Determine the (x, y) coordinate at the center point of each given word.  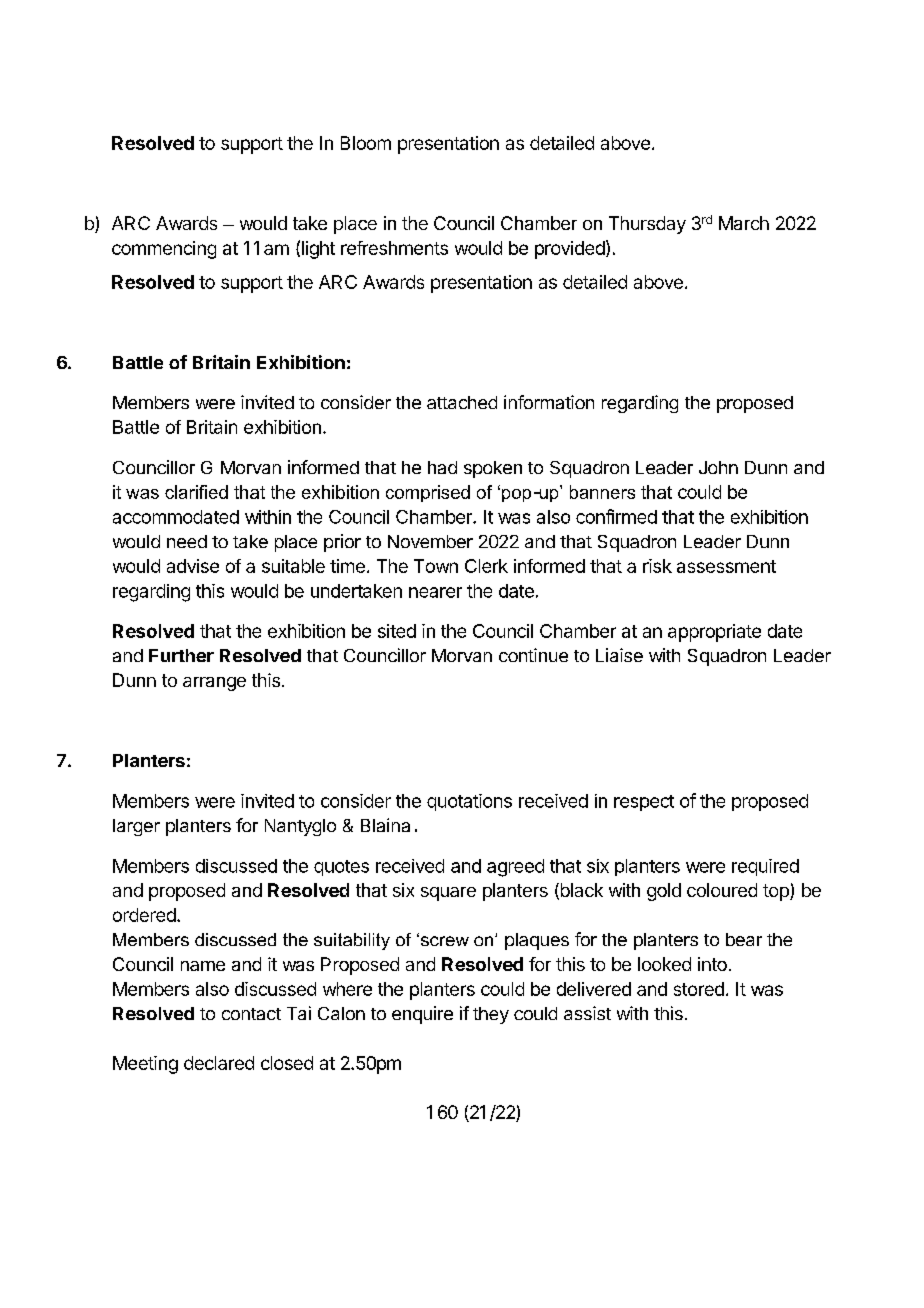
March (744, 223)
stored (699, 989)
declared (219, 1063)
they (491, 1015)
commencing (164, 250)
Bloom (366, 143)
